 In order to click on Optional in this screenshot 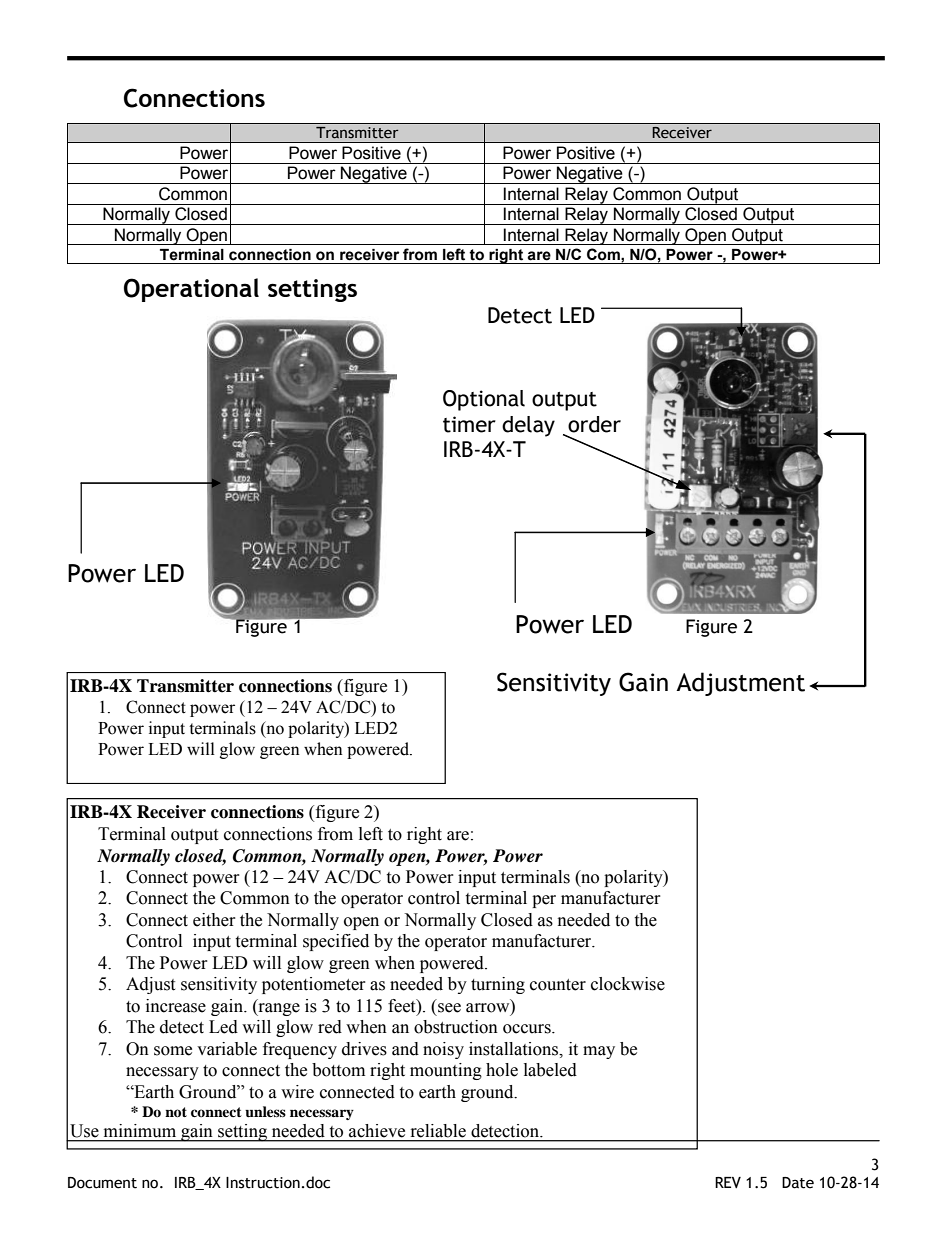, I will do `click(484, 400)`.
